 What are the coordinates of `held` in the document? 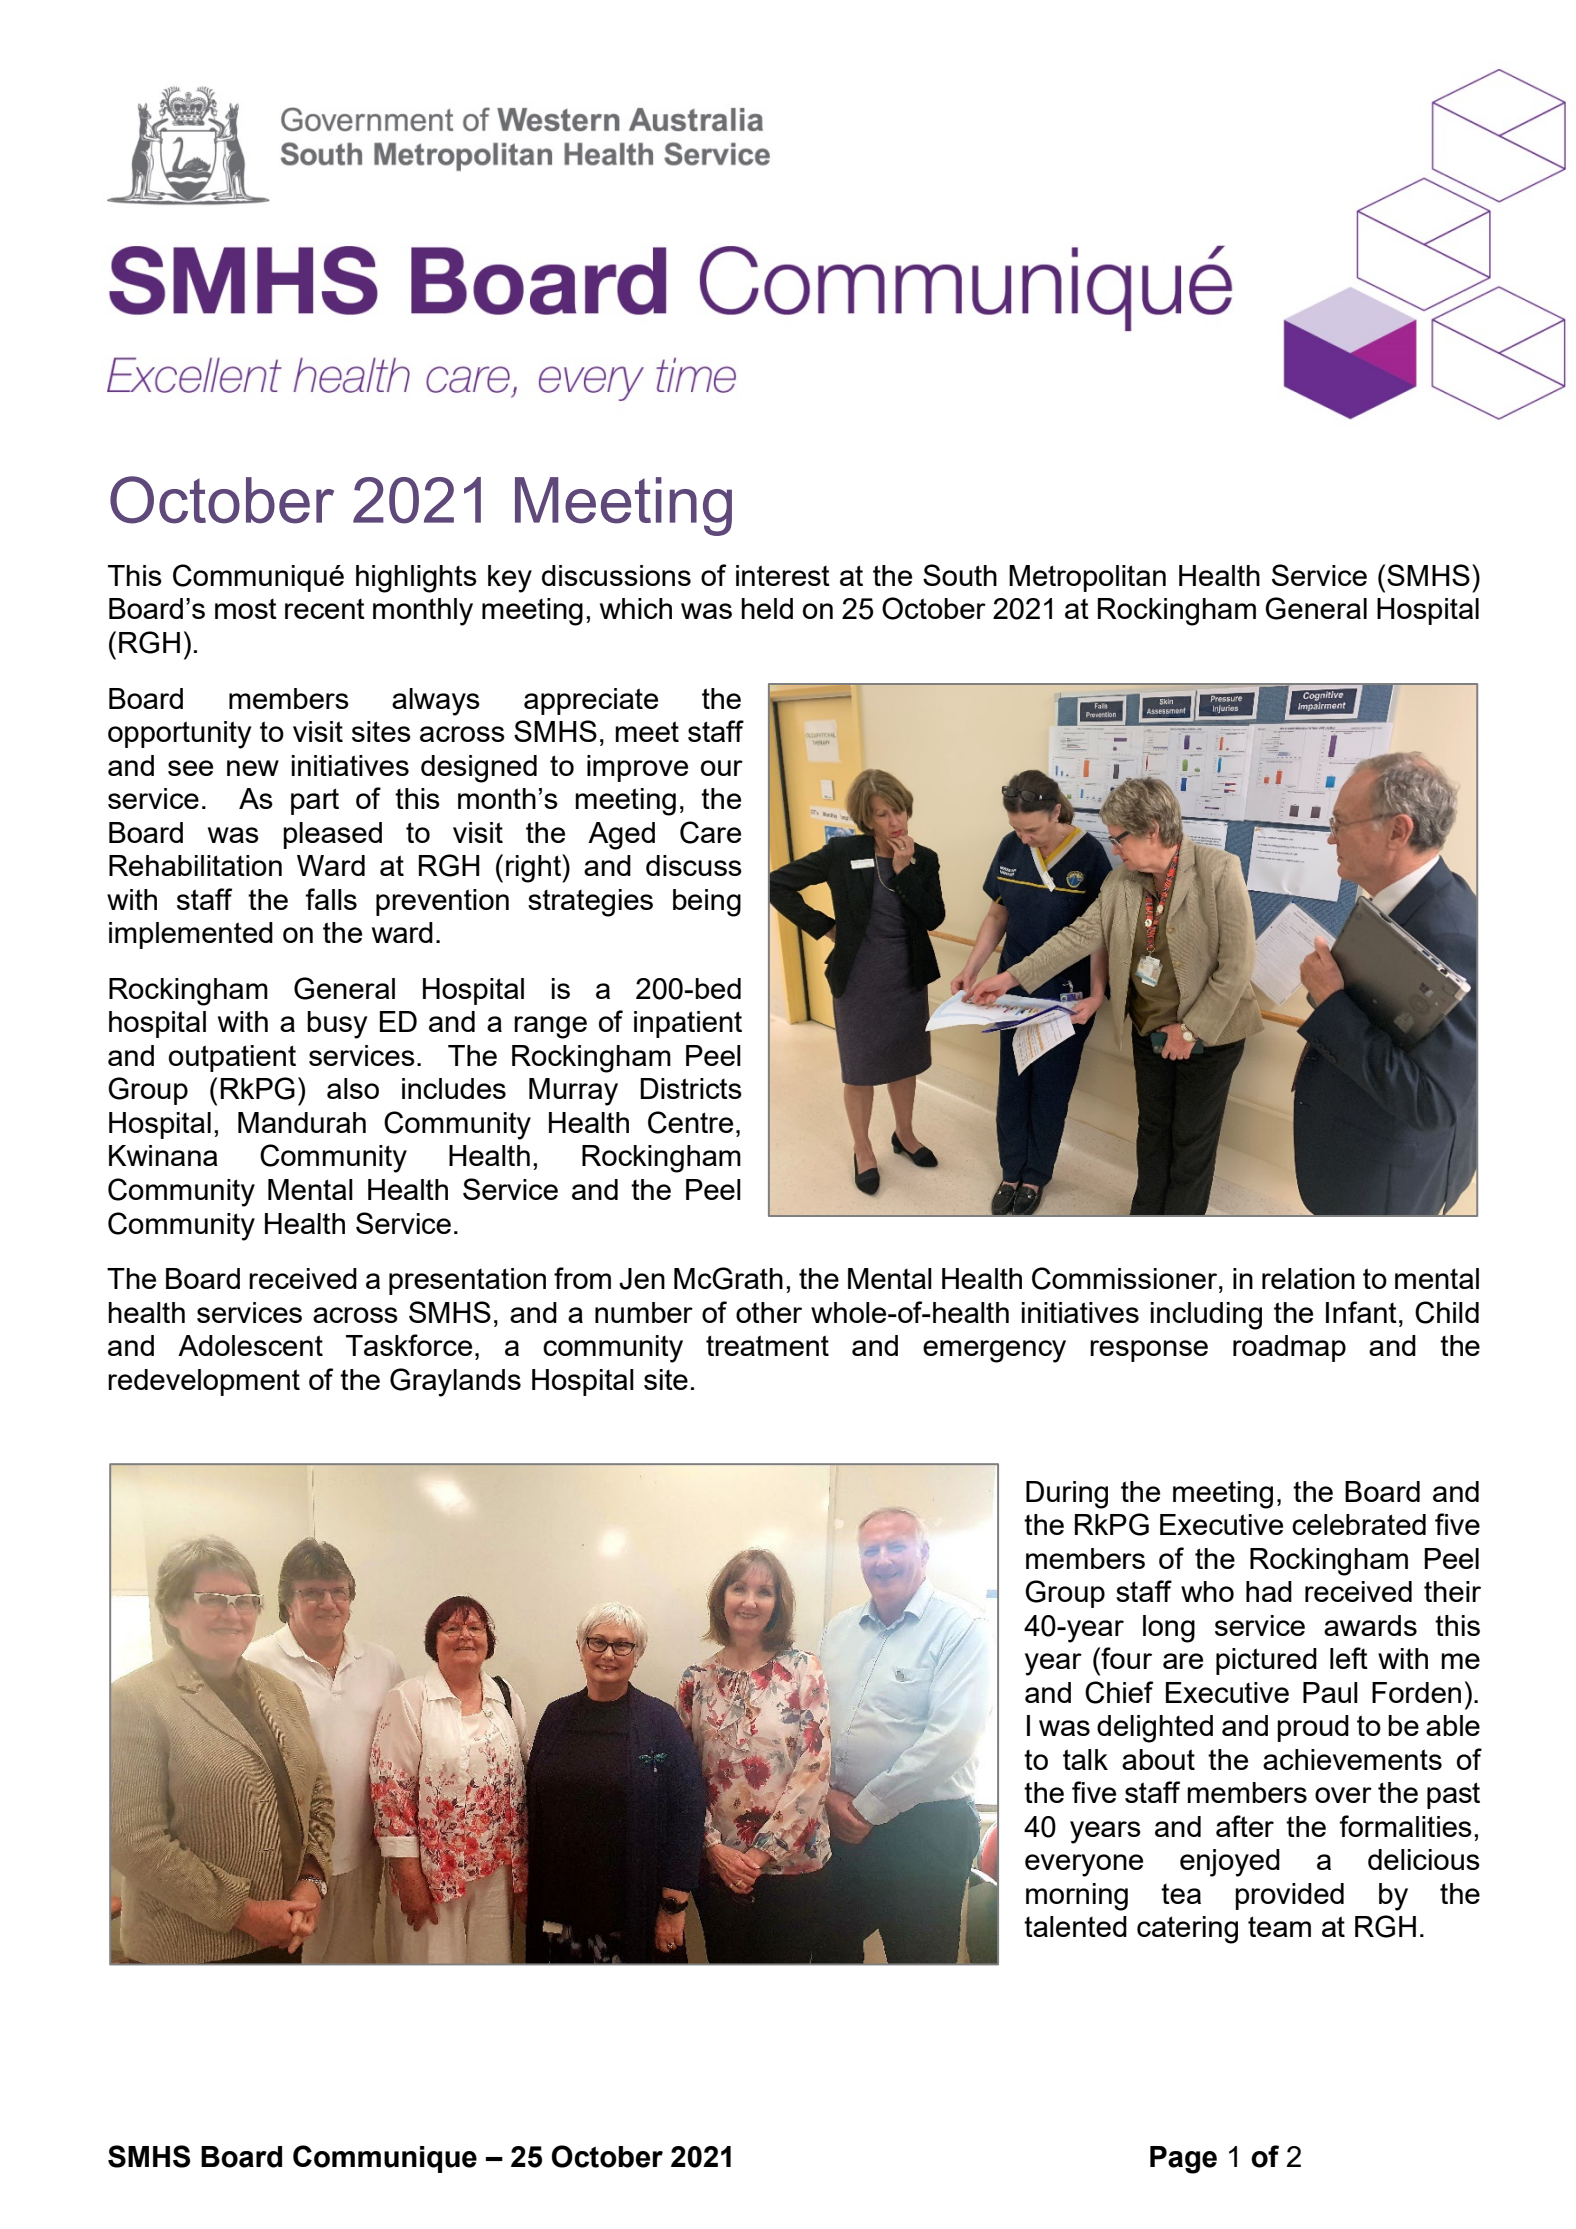 It's located at (767, 608).
